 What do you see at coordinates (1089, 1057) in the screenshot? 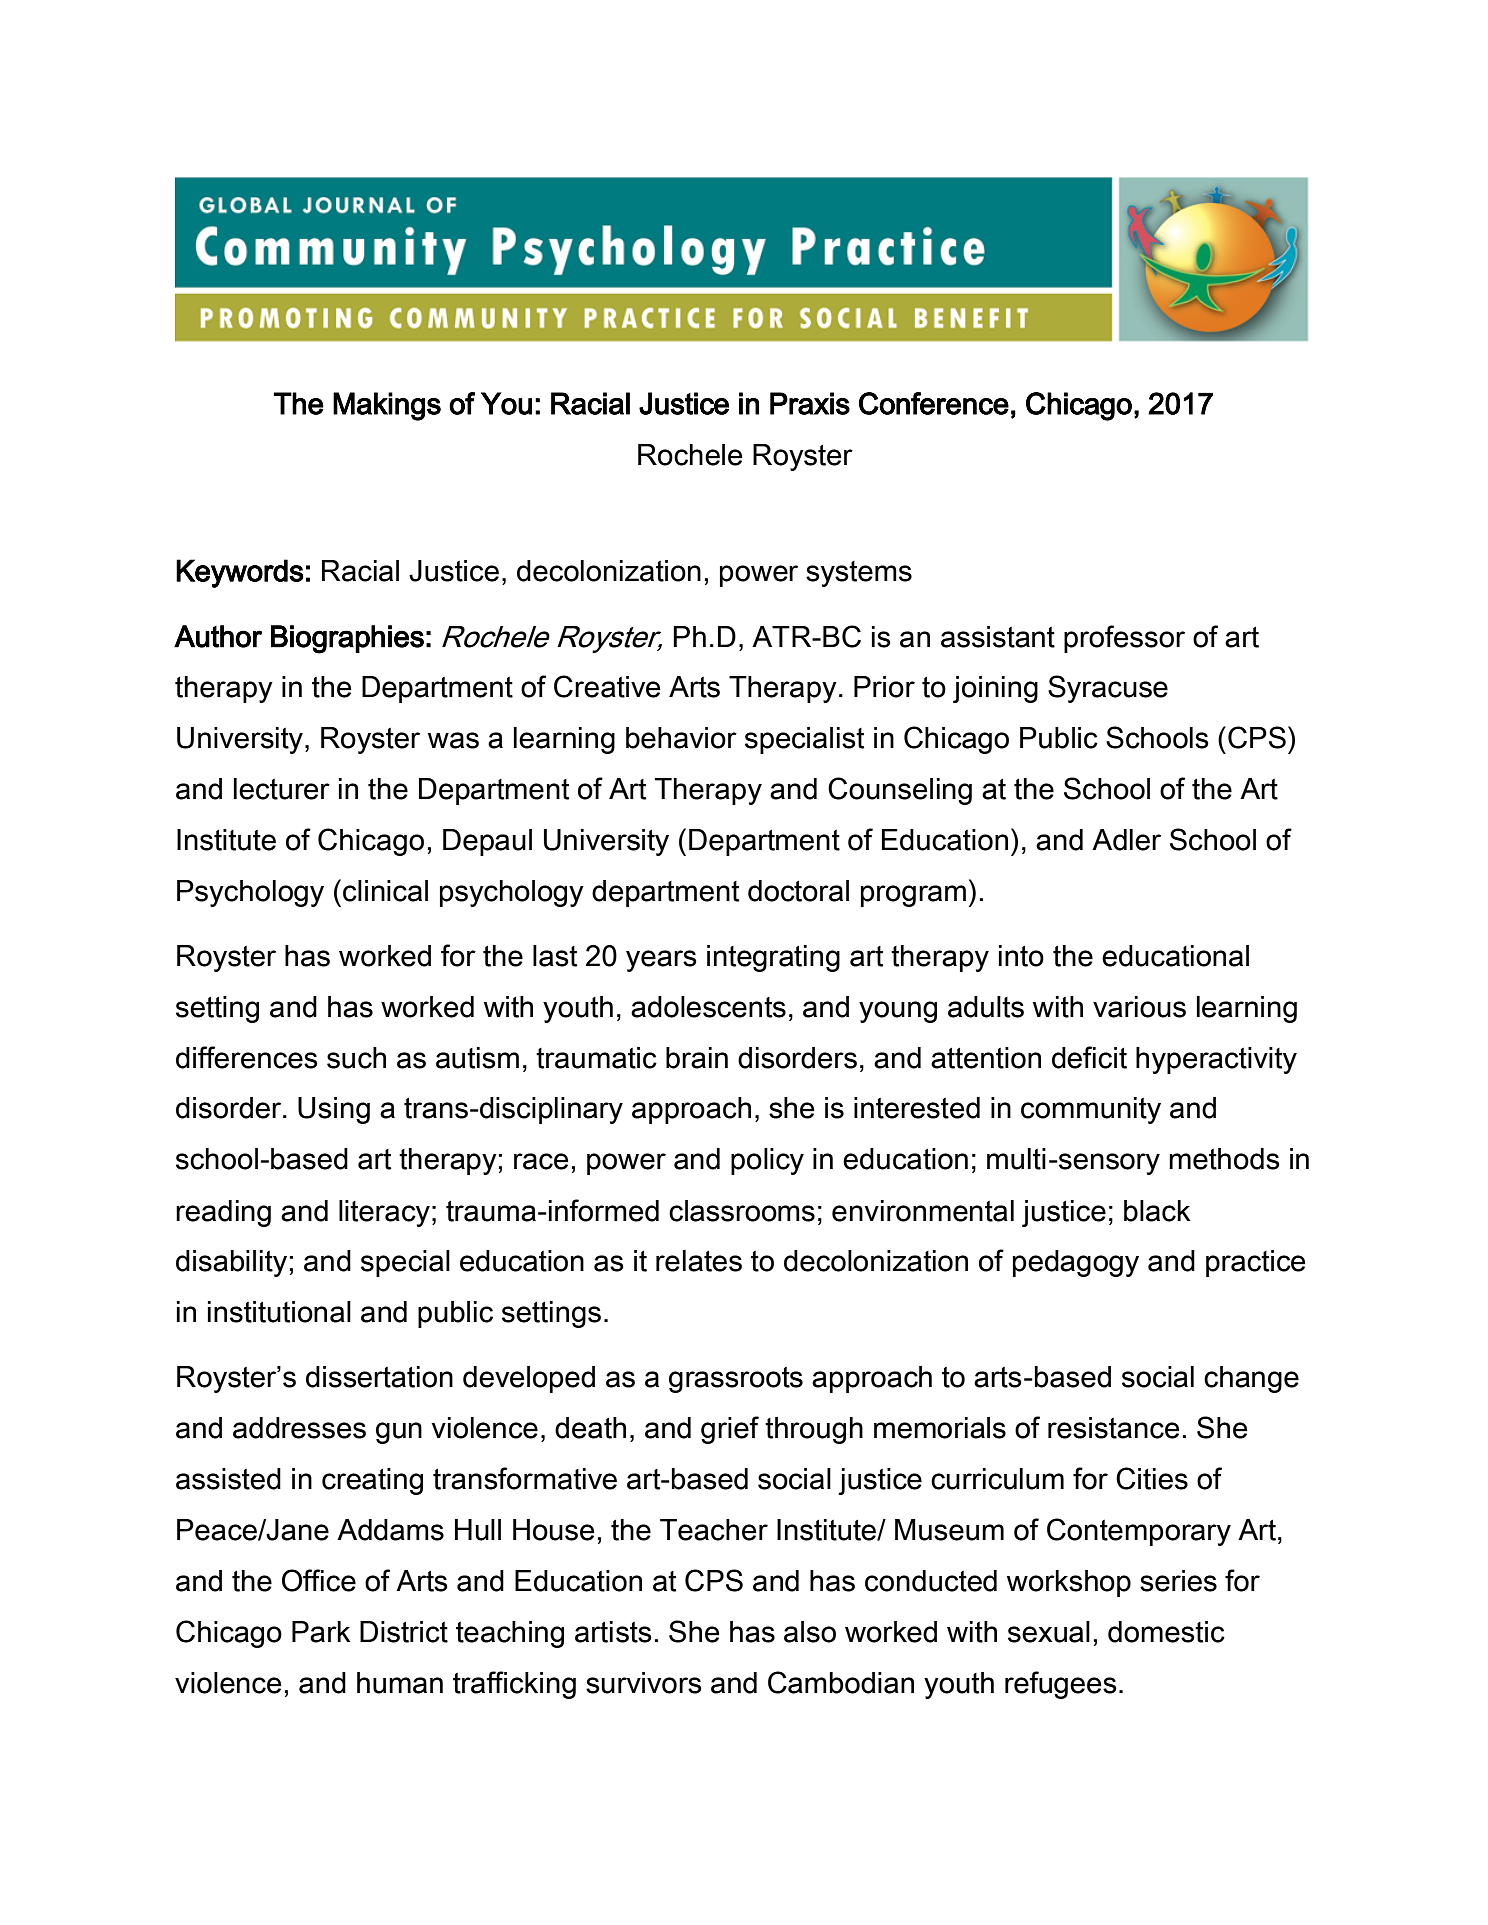
I see `deficit` at bounding box center [1089, 1057].
